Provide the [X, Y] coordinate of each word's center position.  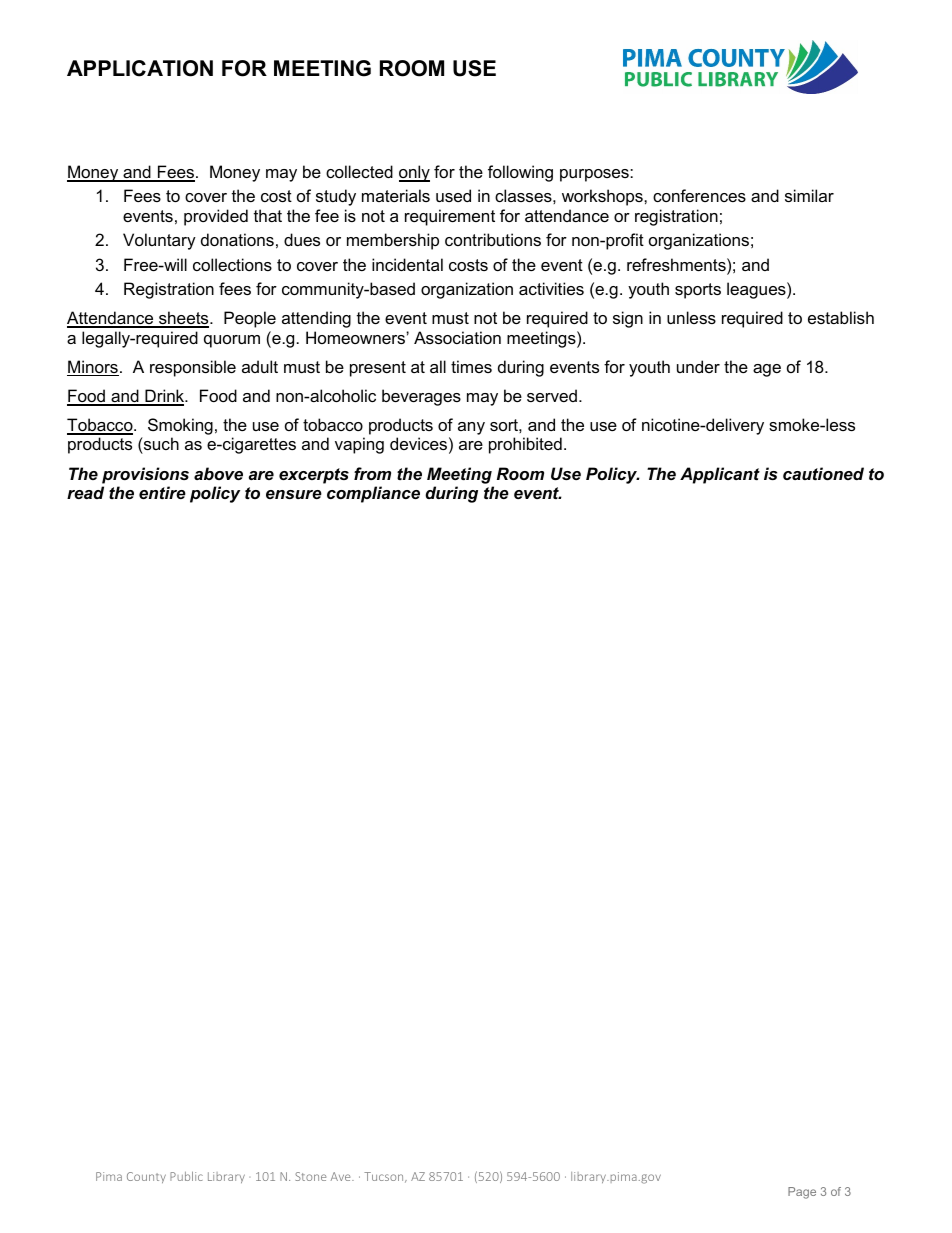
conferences [699, 195]
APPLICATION [140, 68]
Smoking [180, 426]
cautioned [823, 473]
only [414, 173]
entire [162, 492]
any [471, 428]
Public [186, 1176]
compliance [373, 494]
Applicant [720, 475]
